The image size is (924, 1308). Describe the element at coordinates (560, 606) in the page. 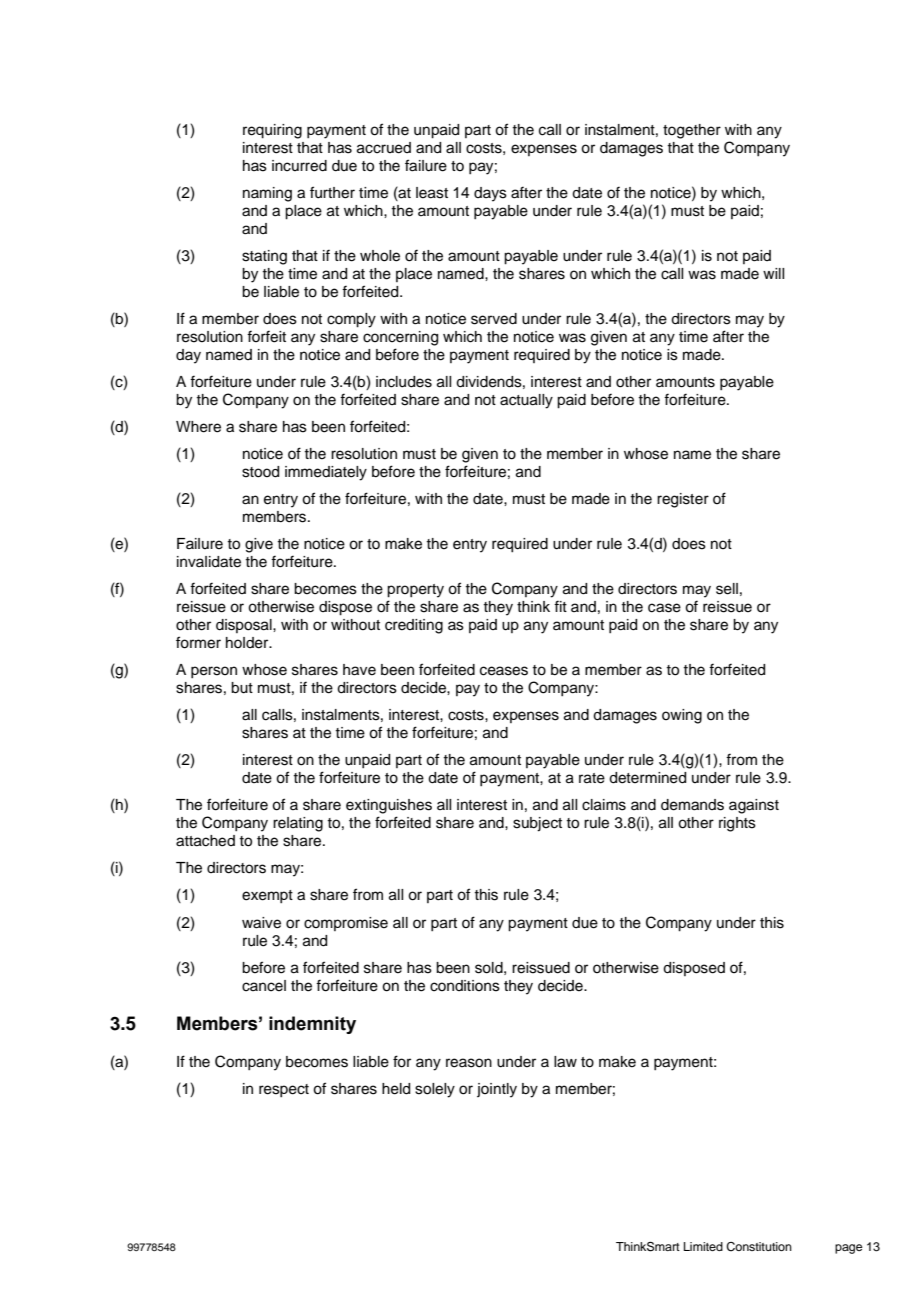

I see `fit` at that location.
